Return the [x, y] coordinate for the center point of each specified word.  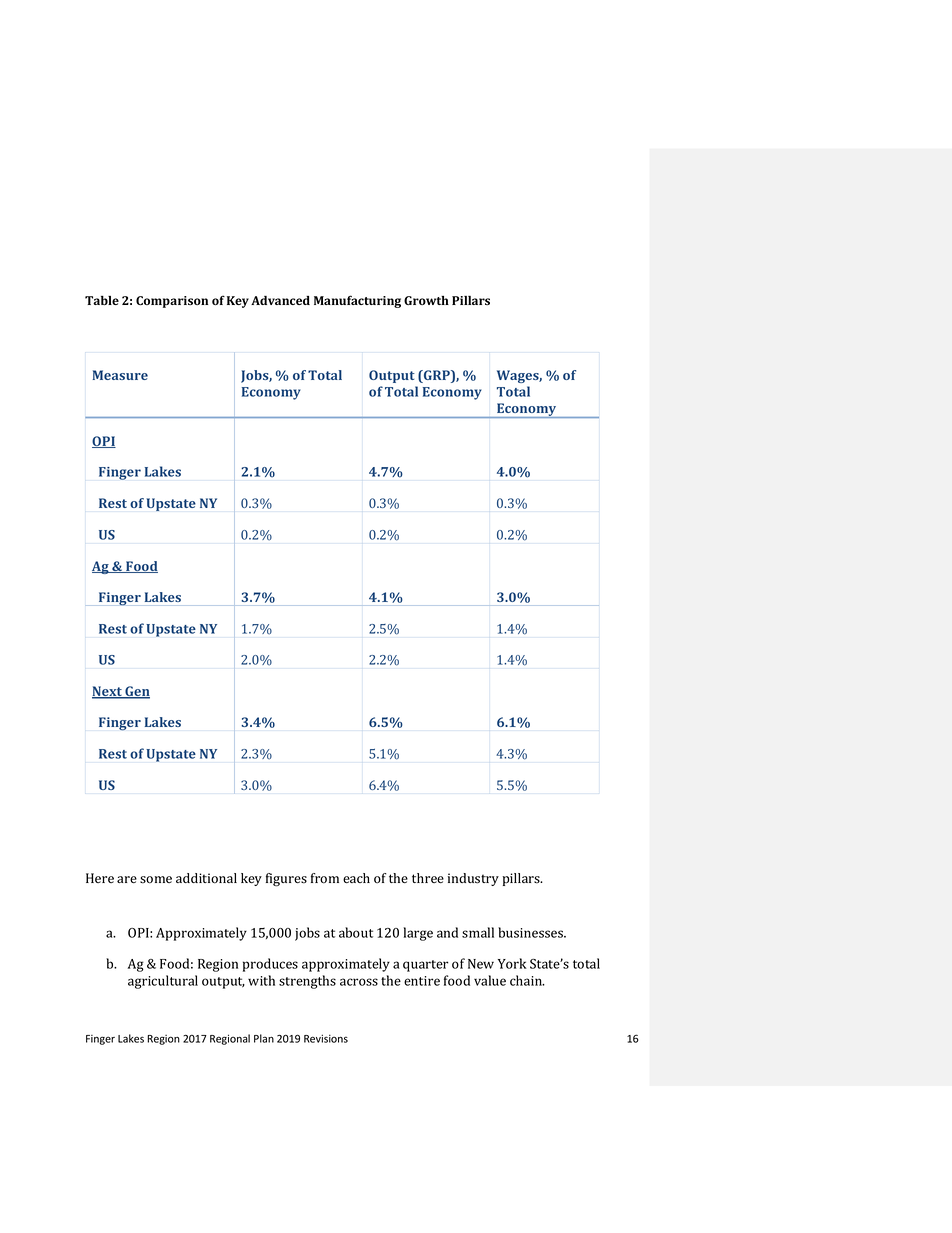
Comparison [172, 302]
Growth [426, 300]
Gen [136, 692]
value [490, 980]
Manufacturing [357, 301]
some [156, 880]
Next [108, 692]
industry [473, 879]
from [325, 878]
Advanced [280, 300]
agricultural [163, 982]
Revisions [326, 1038]
